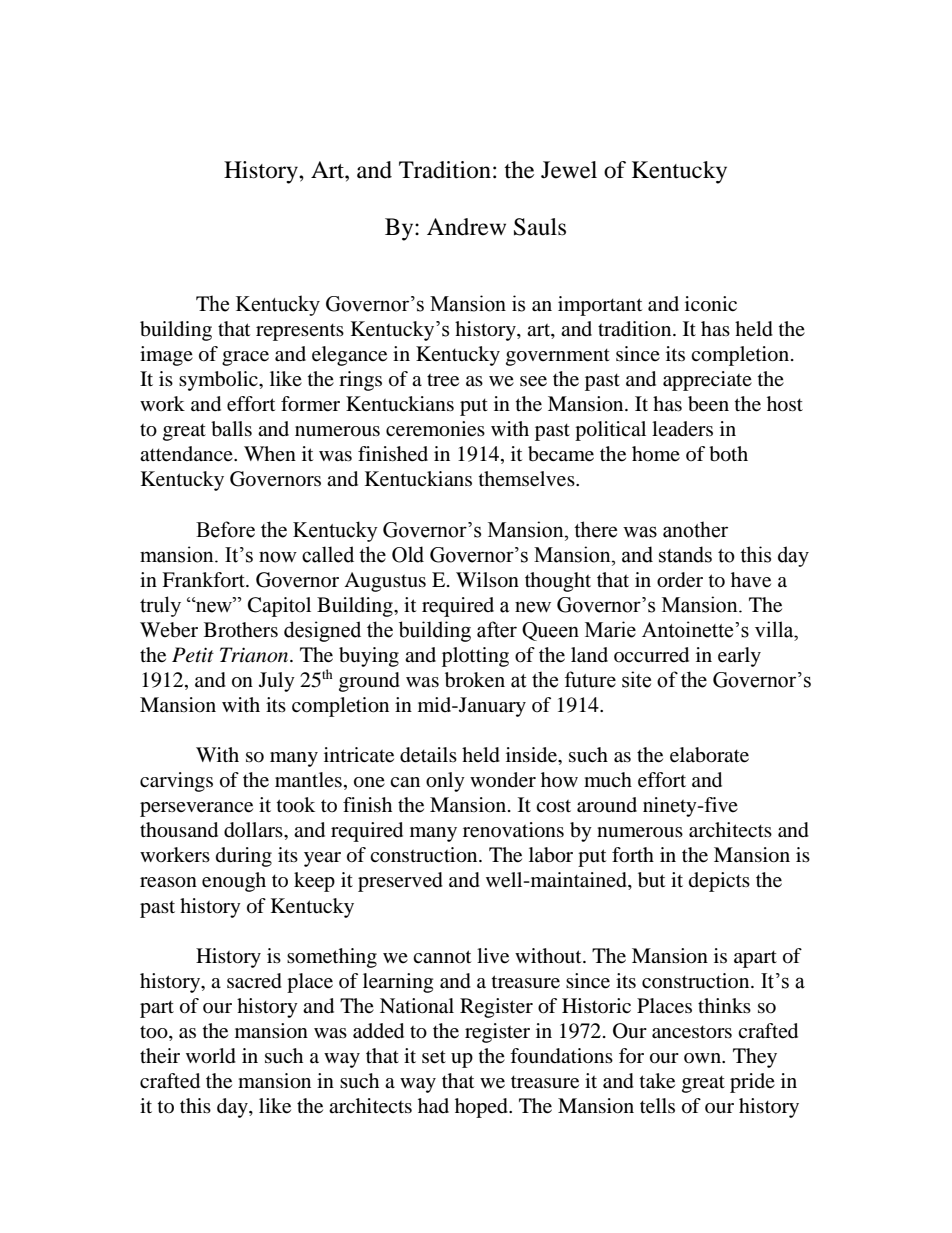  Describe the element at coordinates (225, 529) in the image. I see `Before` at that location.
